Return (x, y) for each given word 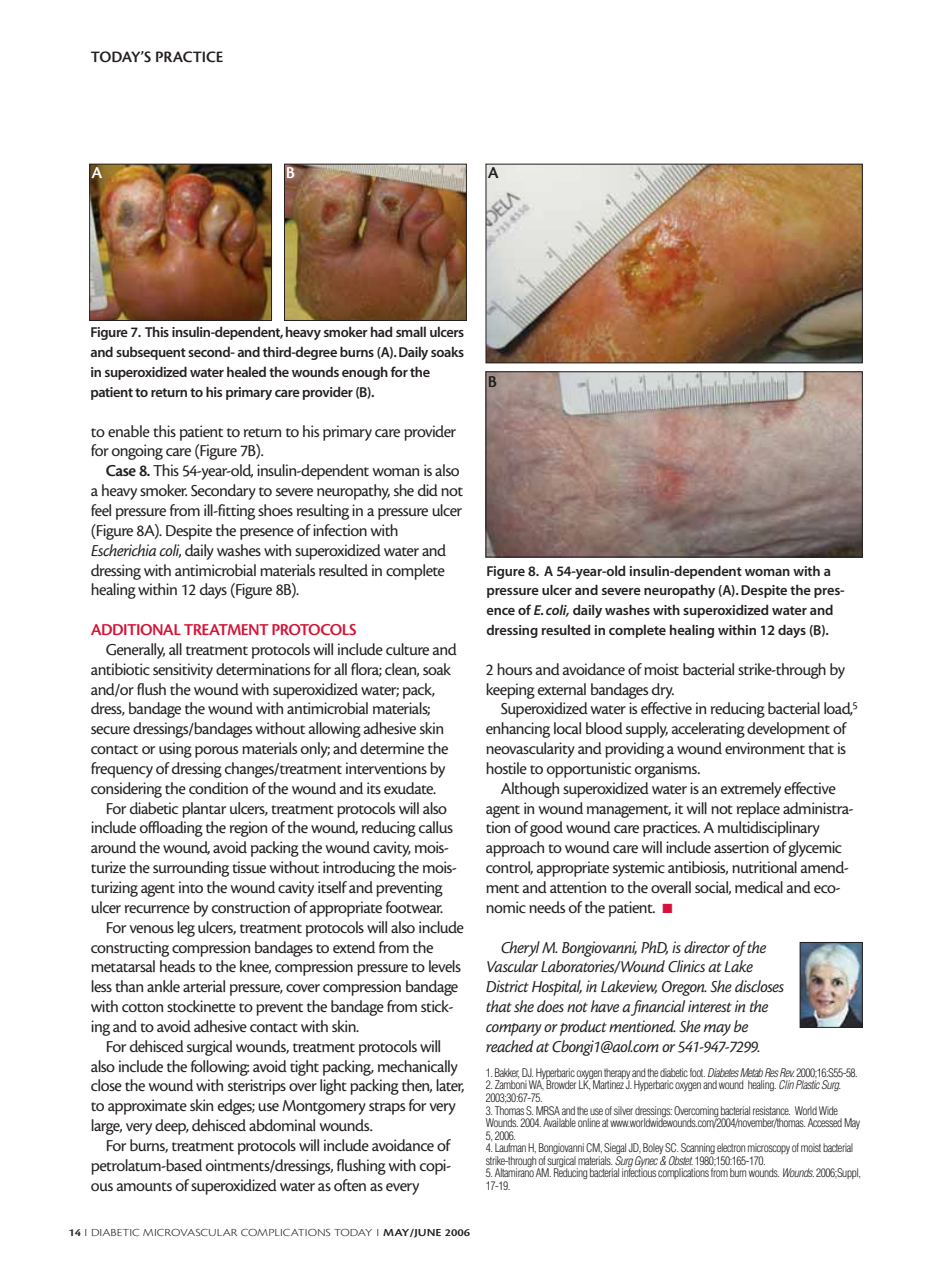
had (382, 331)
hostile (506, 768)
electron (731, 1147)
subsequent (151, 353)
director (707, 947)
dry (663, 691)
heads (177, 966)
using (175, 750)
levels (445, 966)
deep (171, 1127)
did (428, 490)
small (411, 331)
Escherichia (123, 550)
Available (559, 1122)
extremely (751, 790)
